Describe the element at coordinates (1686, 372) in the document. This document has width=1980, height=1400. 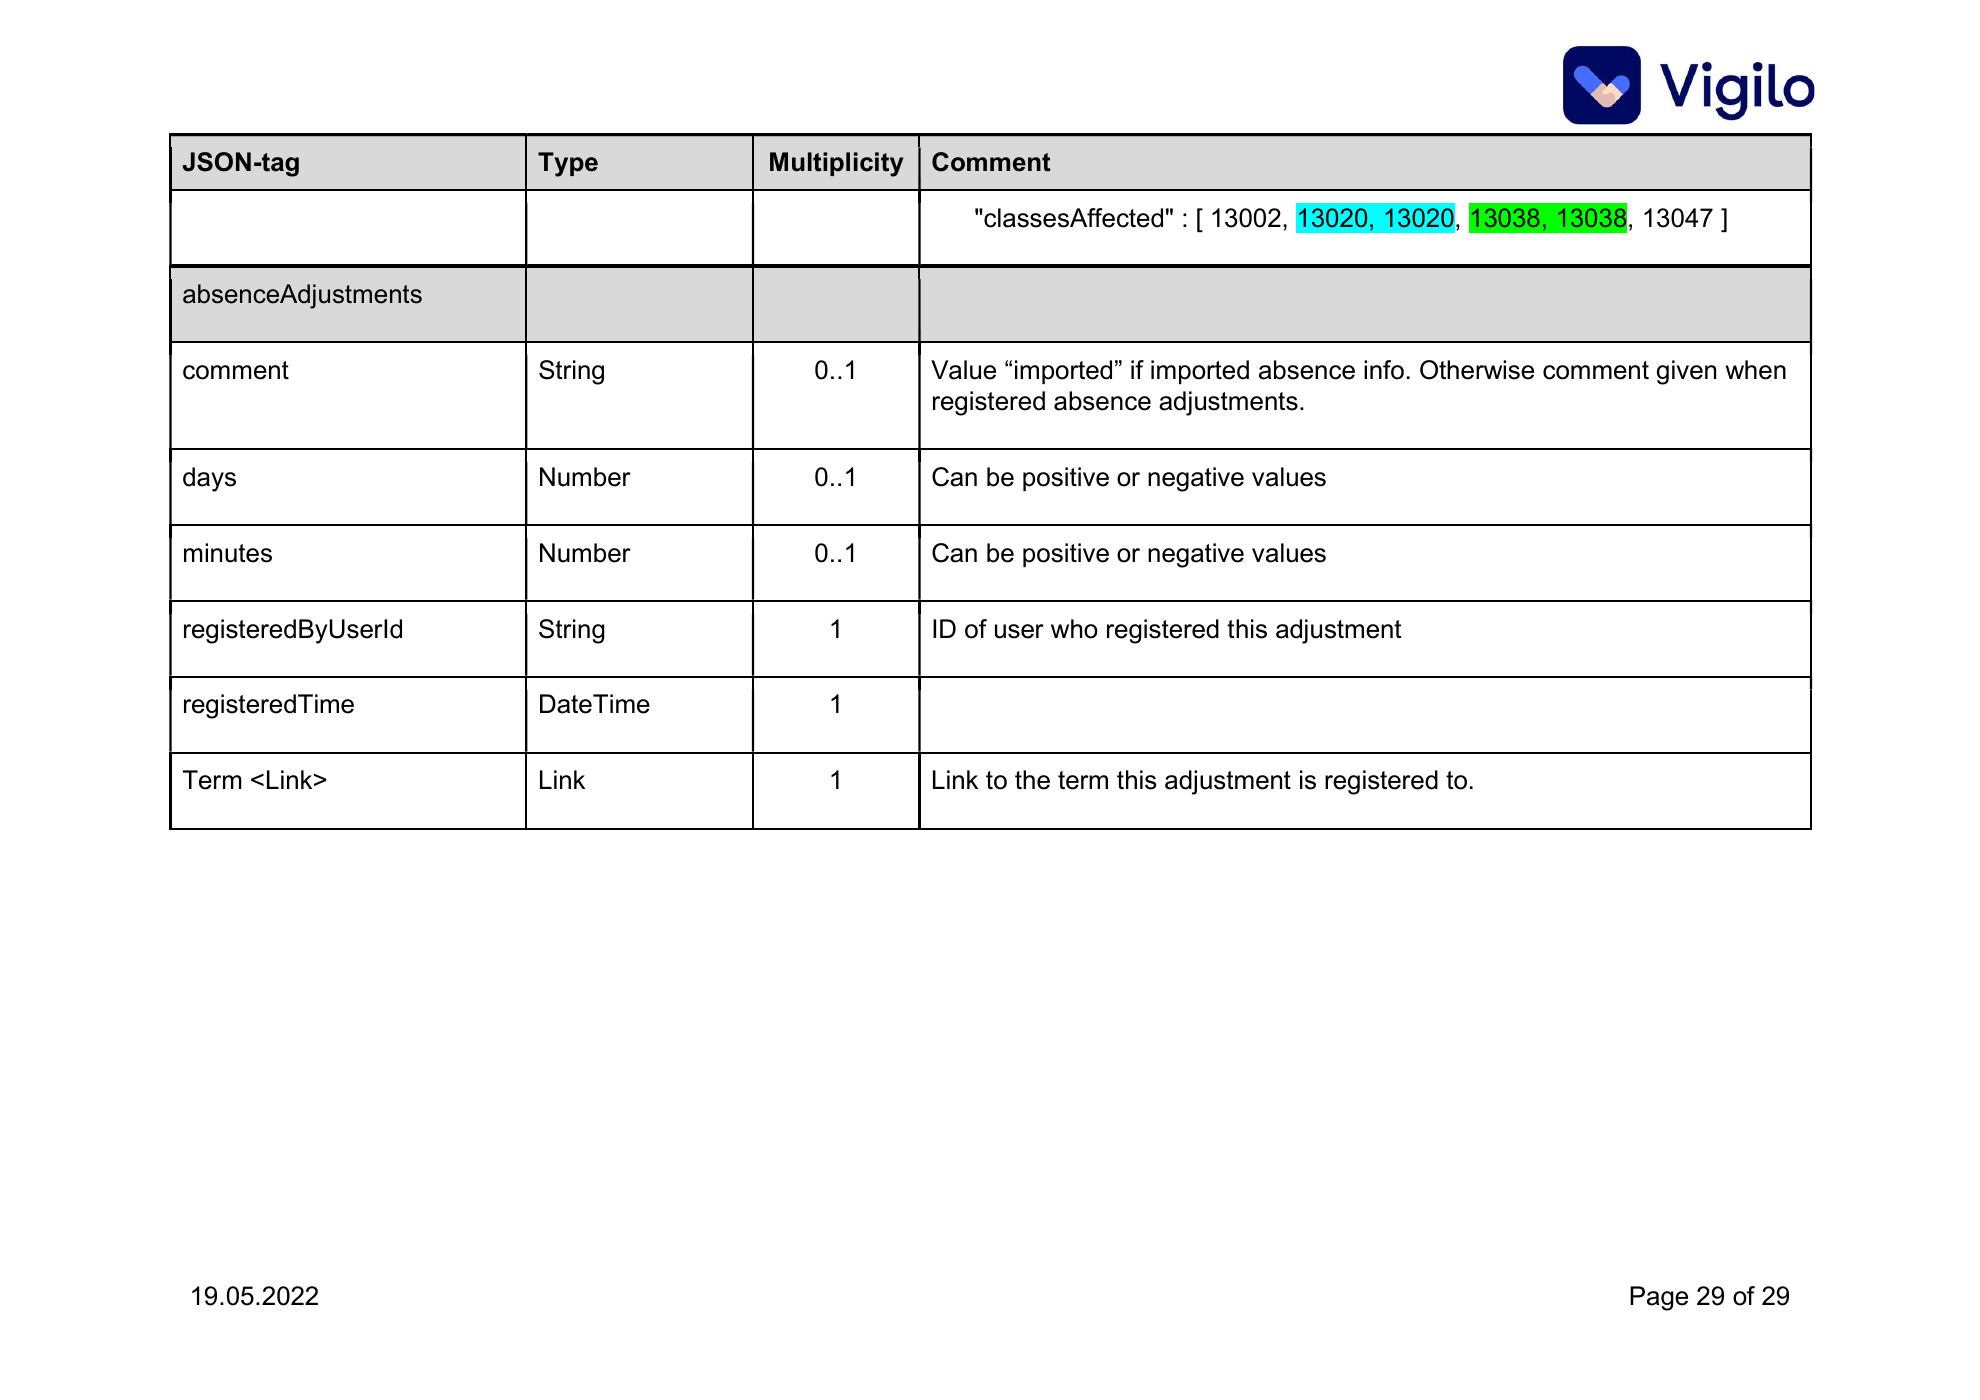
I see `given` at that location.
